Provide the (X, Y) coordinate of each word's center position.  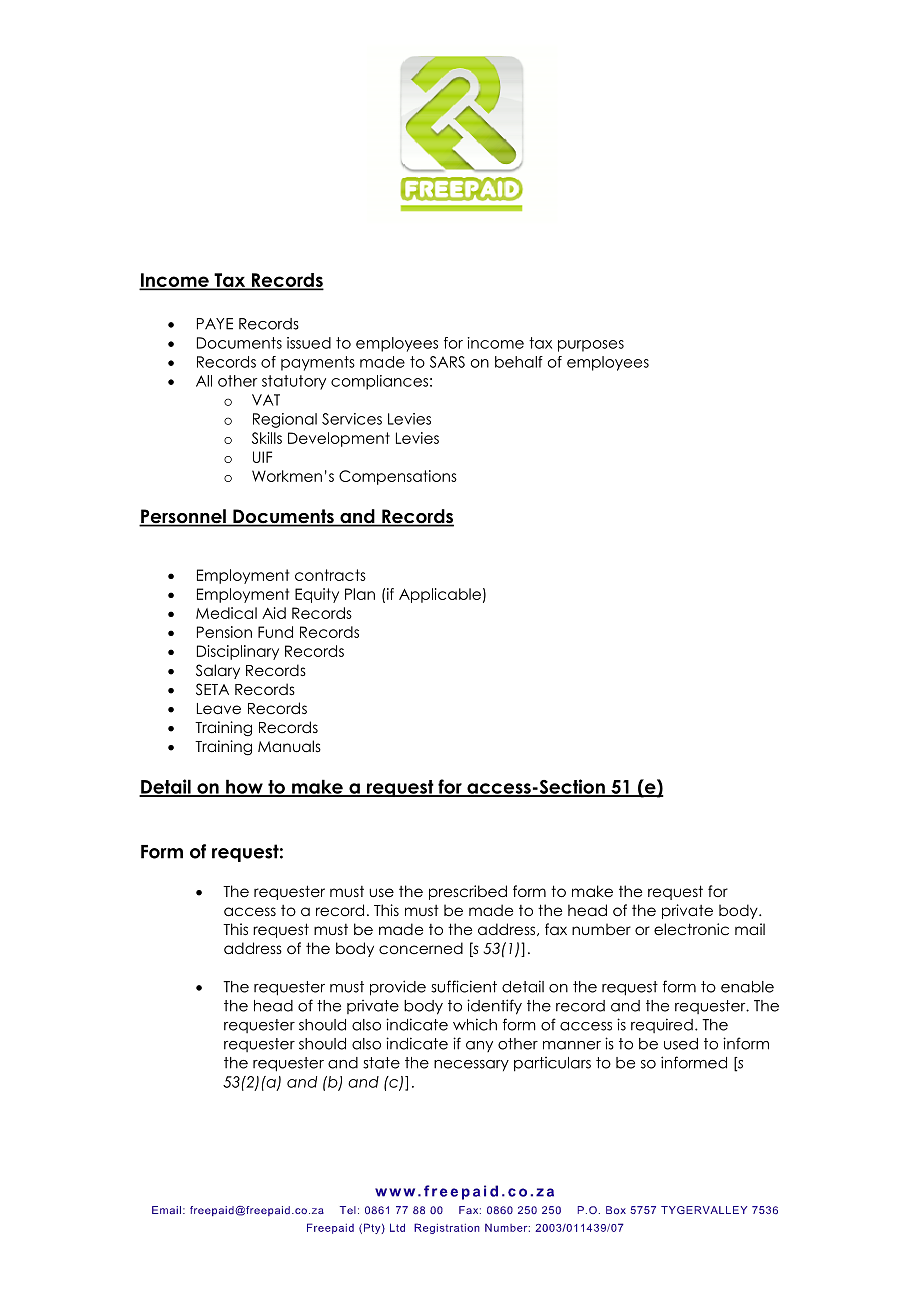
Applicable (440, 595)
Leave (219, 709)
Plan (360, 594)
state (381, 1063)
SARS (447, 362)
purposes (591, 346)
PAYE (215, 324)
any (479, 1046)
